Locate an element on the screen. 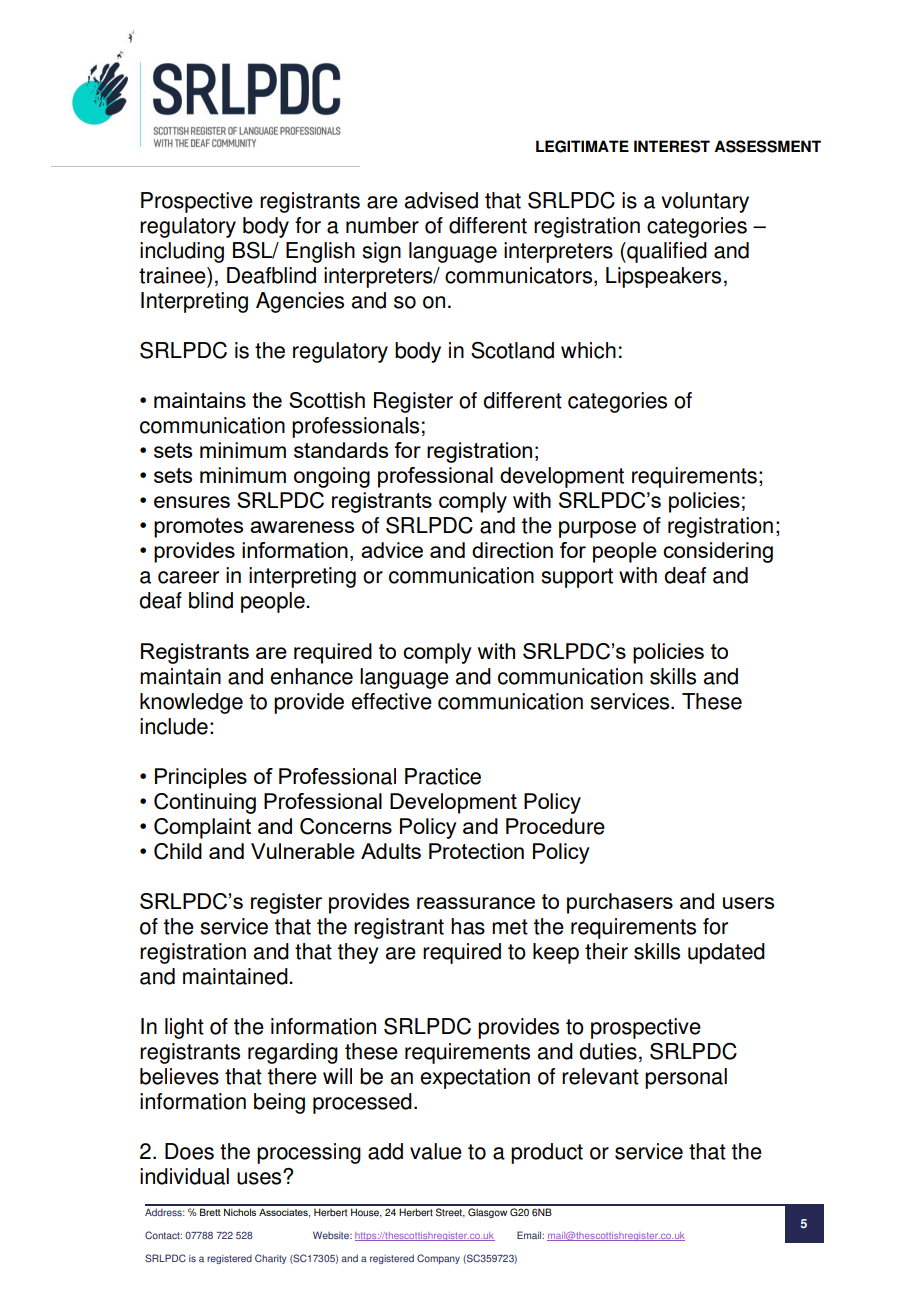 The width and height of the screenshot is (924, 1309). considering is located at coordinates (718, 552).
